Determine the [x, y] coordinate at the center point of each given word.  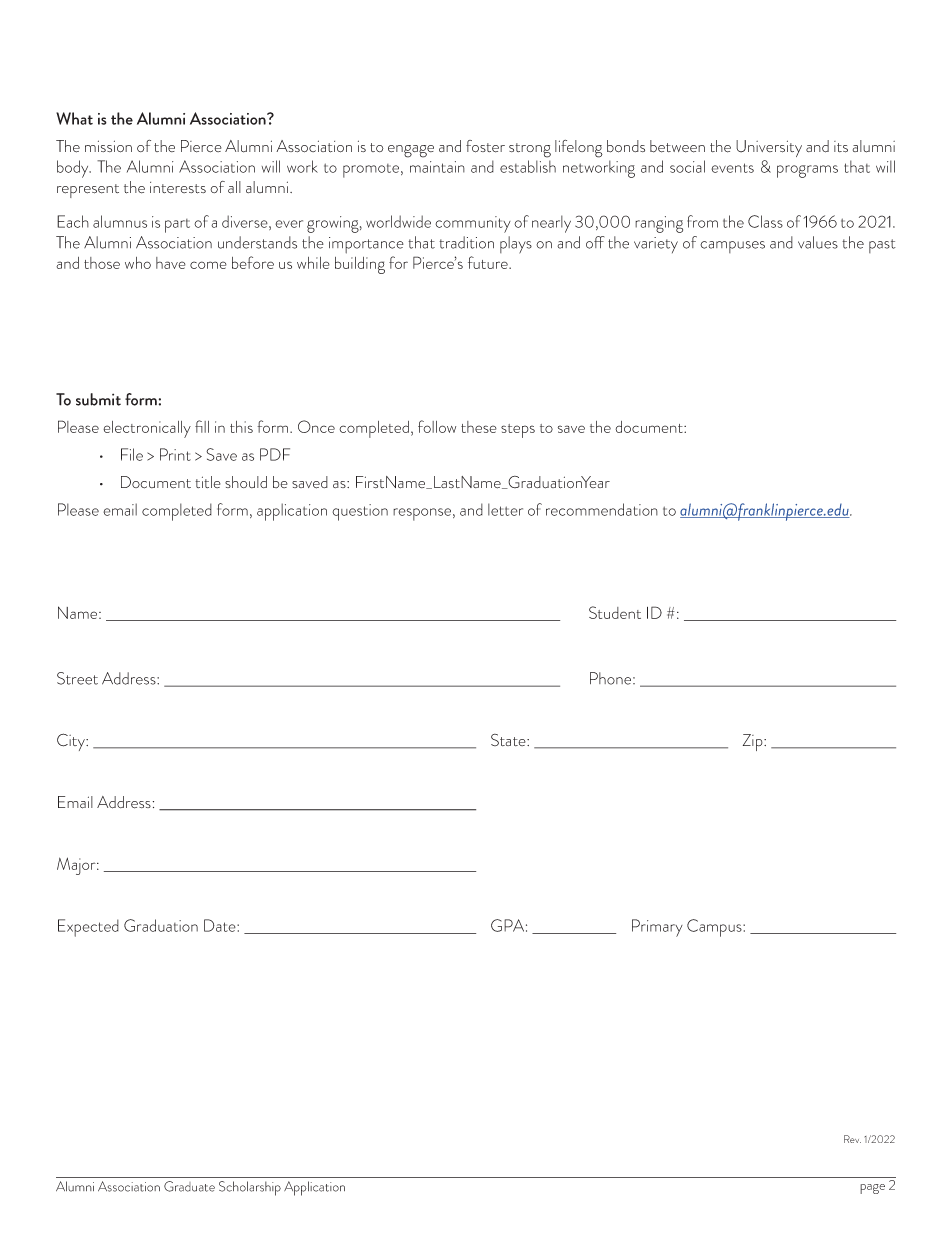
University [769, 148]
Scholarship [250, 1188]
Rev [852, 1139]
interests [178, 188]
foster [485, 146]
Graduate [189, 1186]
